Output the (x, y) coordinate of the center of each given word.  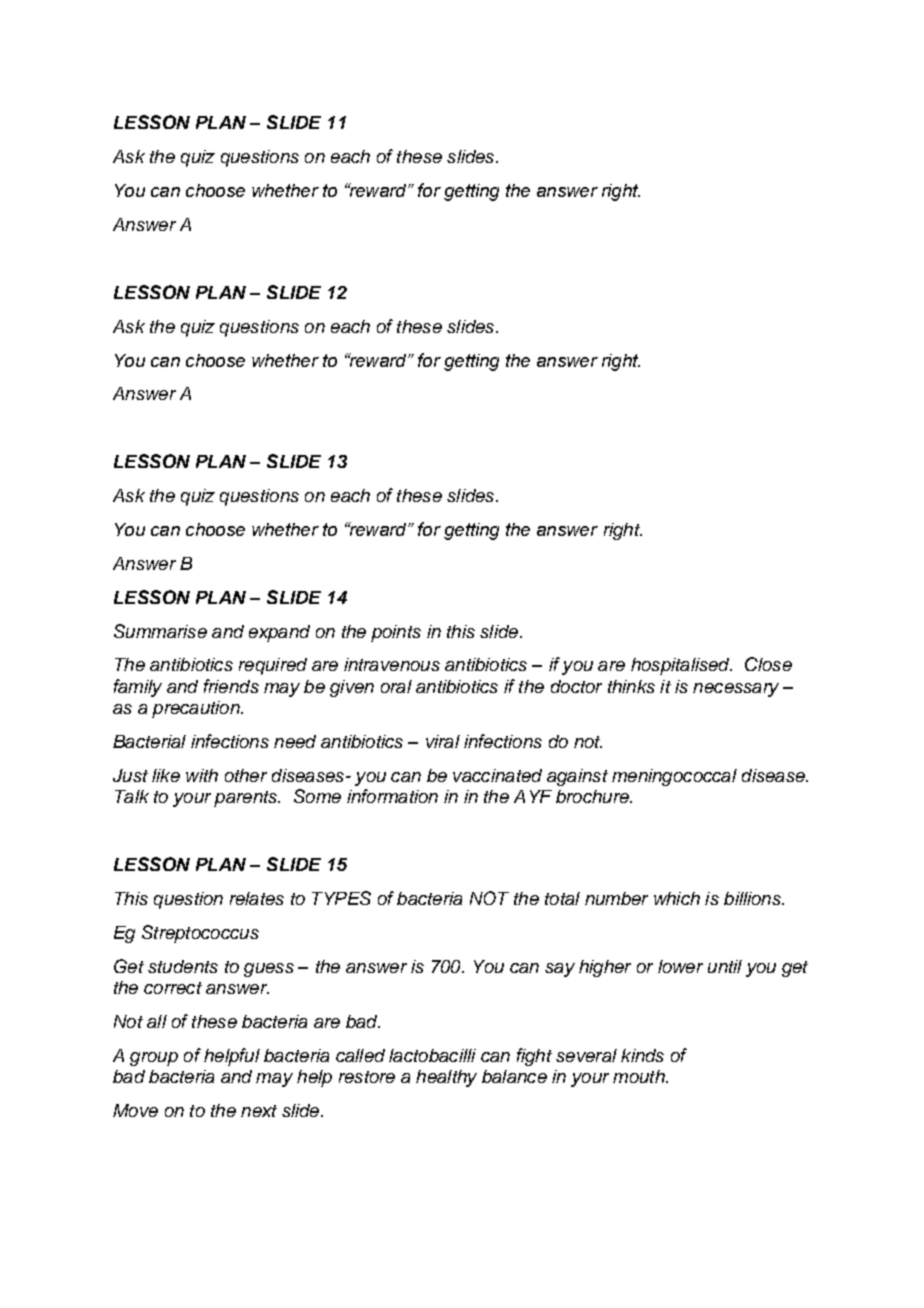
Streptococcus (200, 934)
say (560, 970)
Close (768, 664)
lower (680, 966)
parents (247, 799)
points (396, 633)
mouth (640, 1076)
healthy (446, 1078)
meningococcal (674, 777)
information (392, 796)
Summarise (160, 631)
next (259, 1111)
